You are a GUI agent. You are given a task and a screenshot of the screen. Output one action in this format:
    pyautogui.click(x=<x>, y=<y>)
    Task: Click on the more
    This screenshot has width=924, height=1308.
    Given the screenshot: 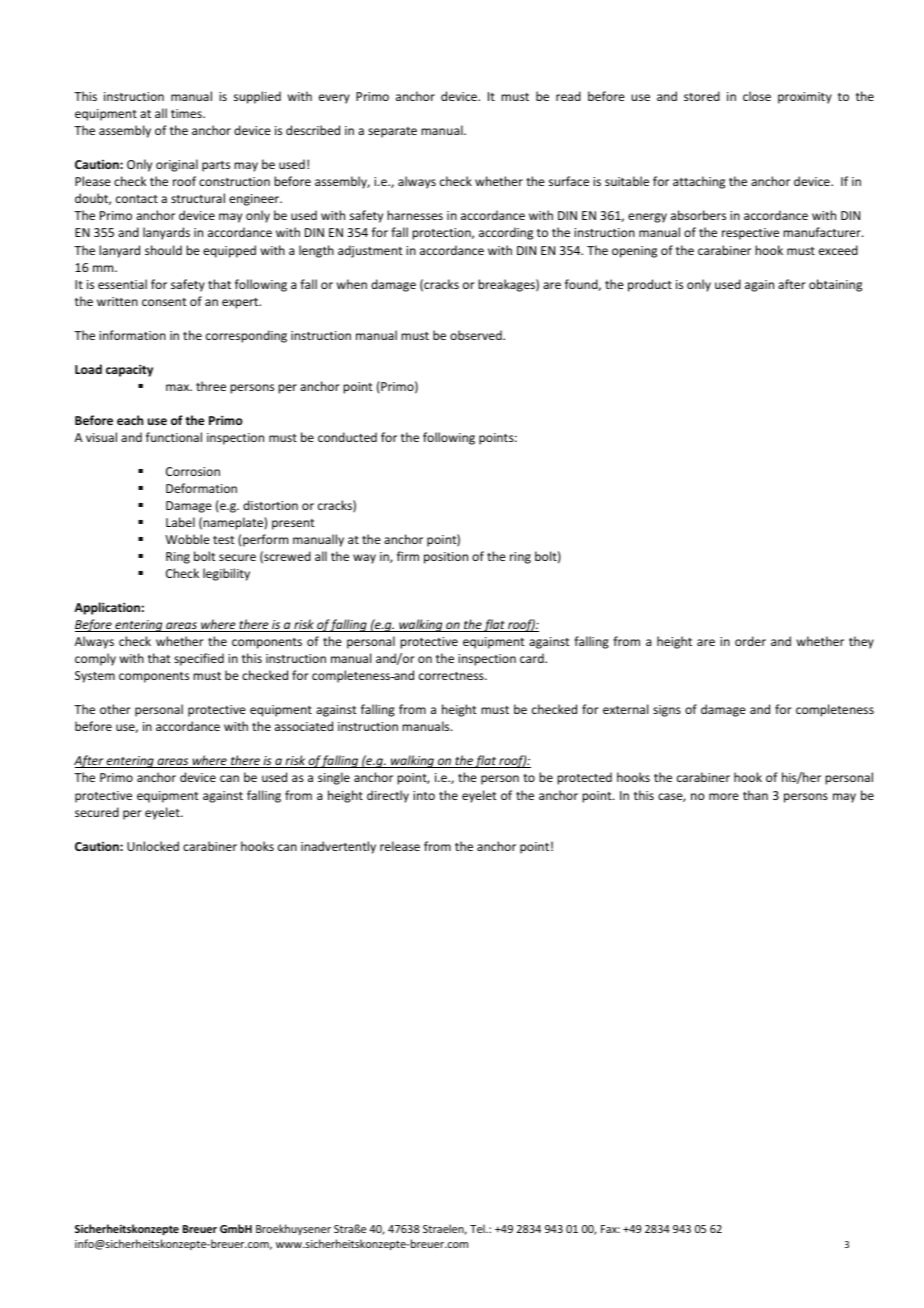 What is the action you would take?
    pyautogui.click(x=724, y=796)
